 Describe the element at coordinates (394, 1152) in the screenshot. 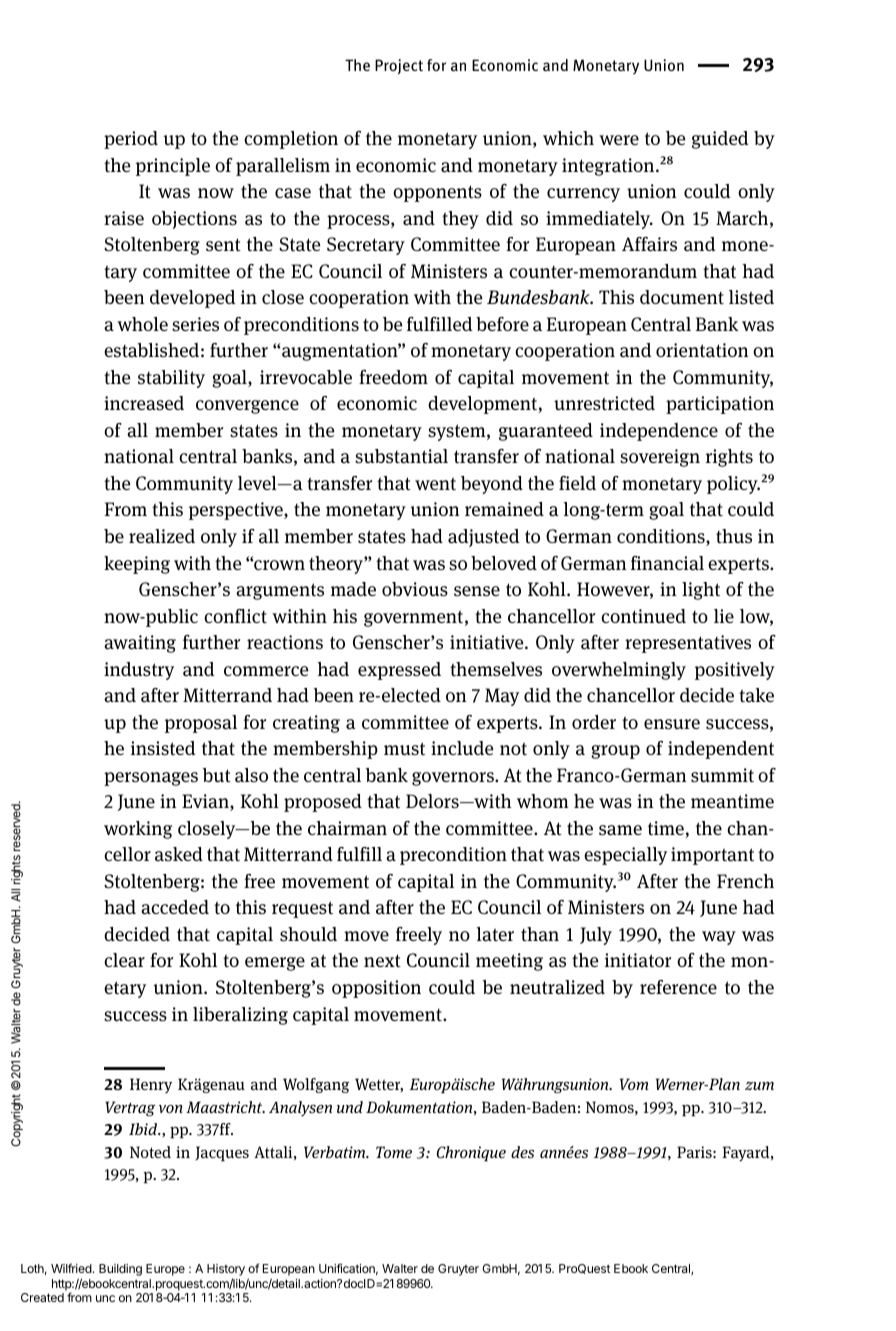

I see `Tome` at that location.
